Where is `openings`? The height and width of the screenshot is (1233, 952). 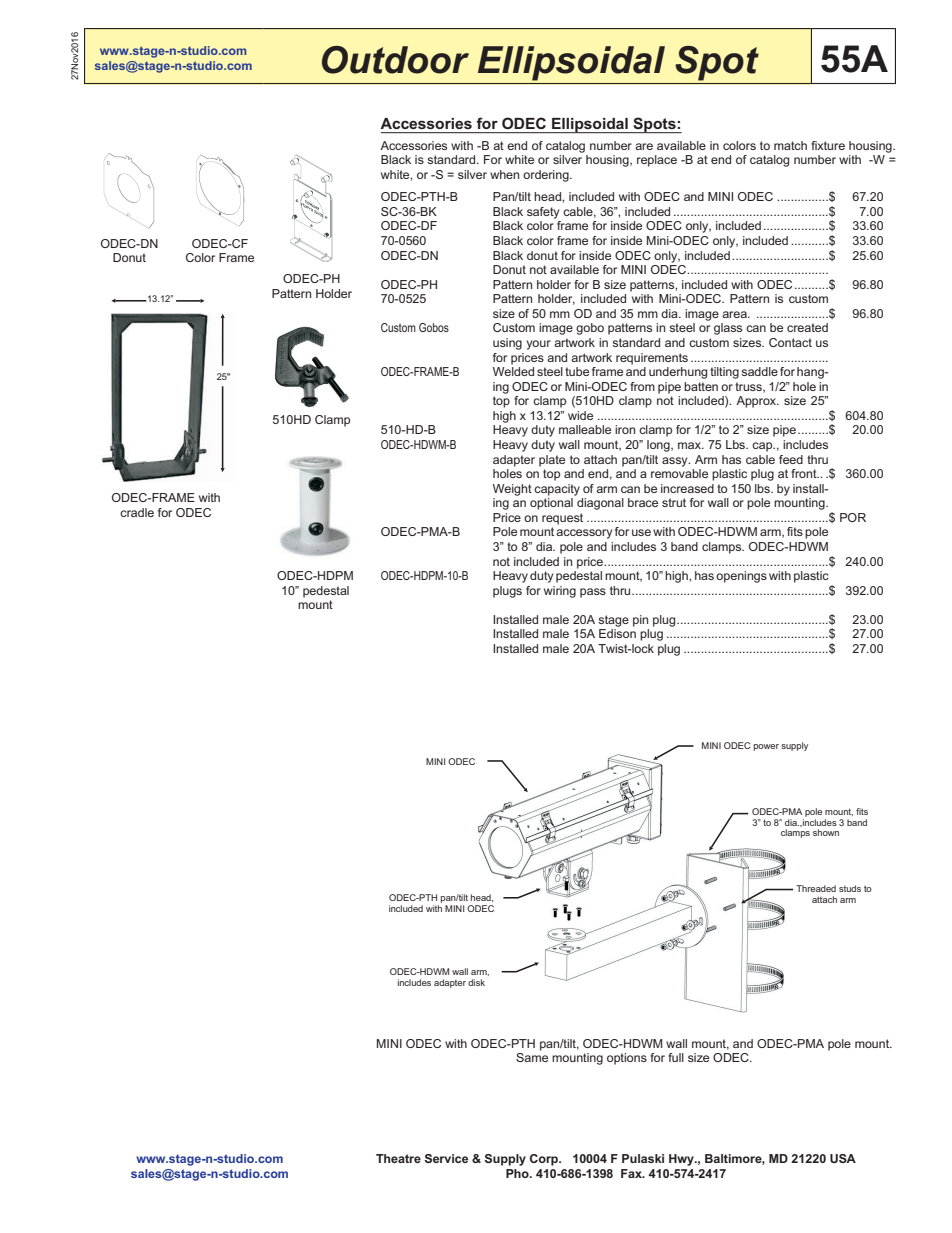
openings is located at coordinates (741, 577).
